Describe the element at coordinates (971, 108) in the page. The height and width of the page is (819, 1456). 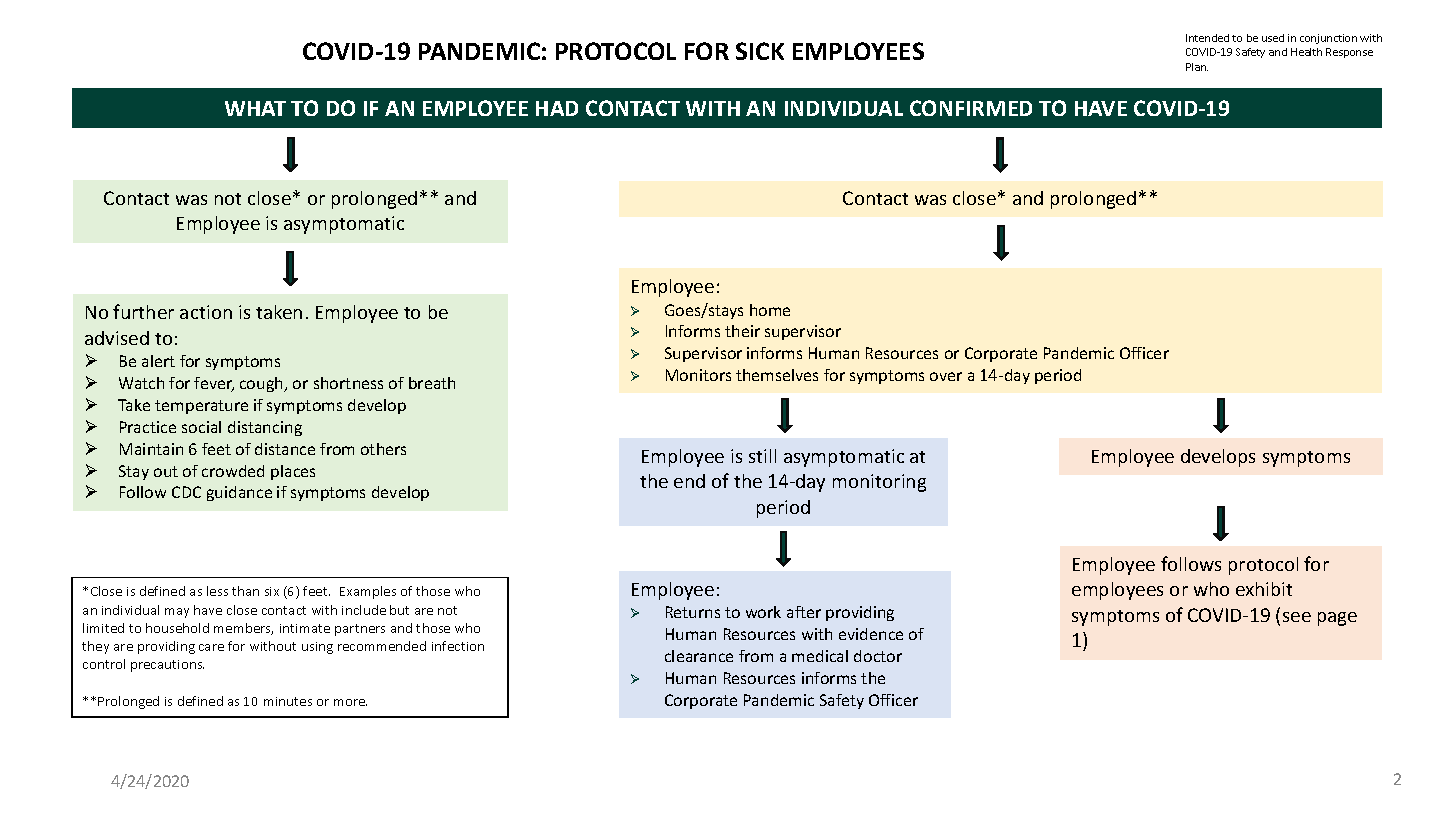
I see `CONFIRMED` at that location.
